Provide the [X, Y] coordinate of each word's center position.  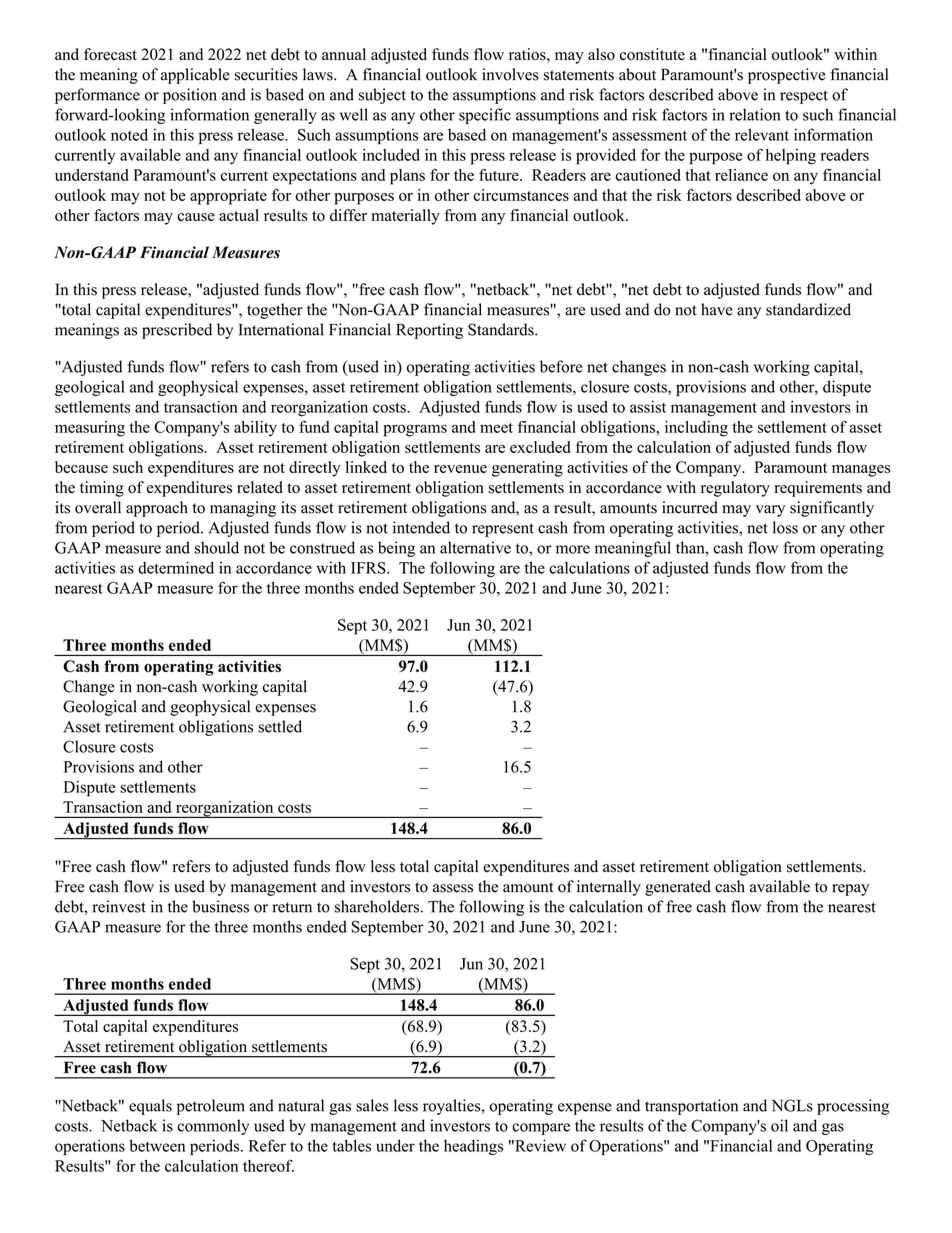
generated [678, 888]
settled [280, 726]
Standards [502, 329]
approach [157, 509]
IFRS [369, 568]
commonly [213, 1127]
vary [770, 511]
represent [503, 530]
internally [609, 888]
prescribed [177, 331]
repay [850, 890]
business [220, 906]
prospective [786, 76]
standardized [808, 309]
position [190, 96]
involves [510, 74]
